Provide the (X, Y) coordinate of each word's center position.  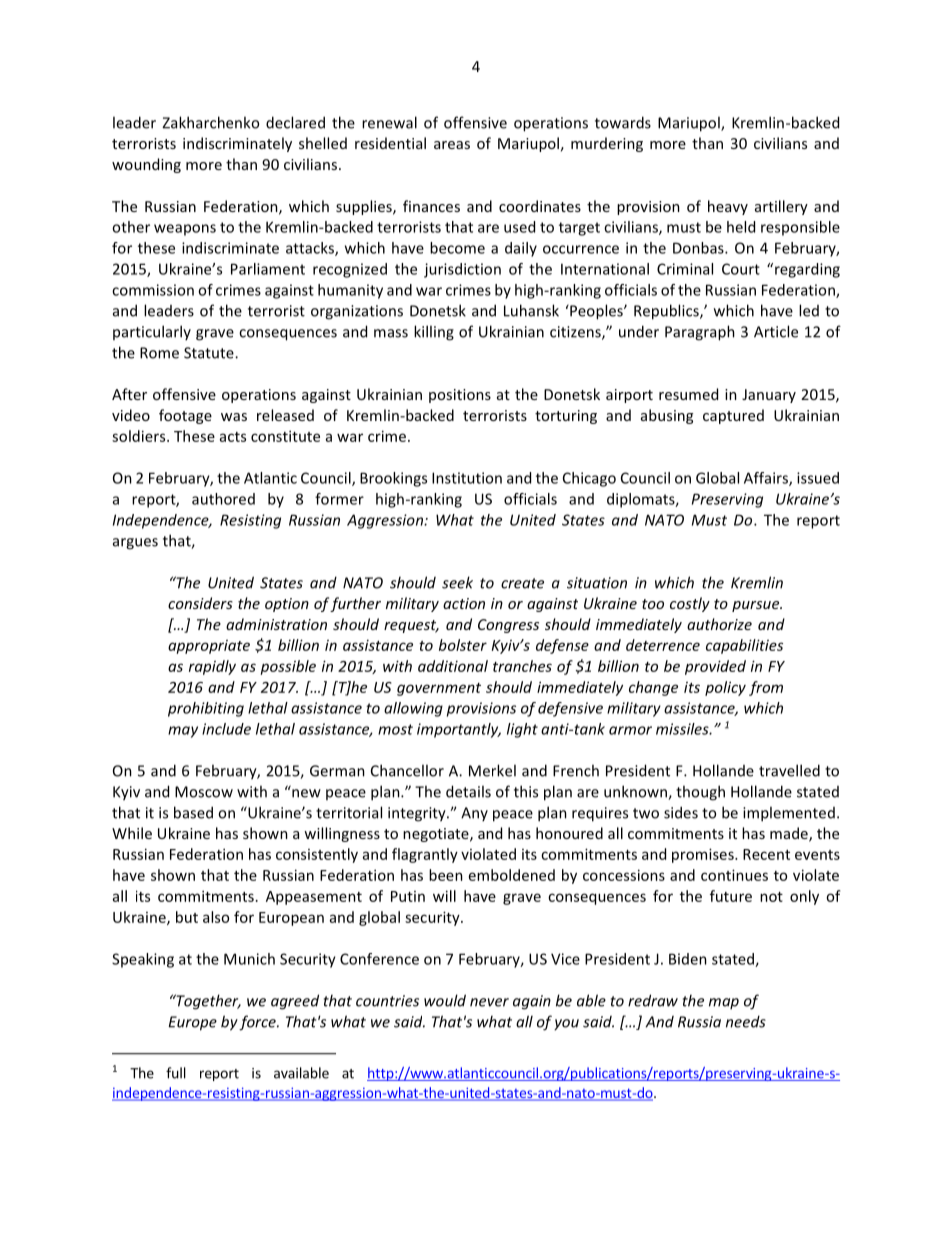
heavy (728, 207)
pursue (757, 606)
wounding (146, 165)
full (176, 1073)
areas (452, 145)
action (464, 603)
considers (200, 603)
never (489, 1002)
